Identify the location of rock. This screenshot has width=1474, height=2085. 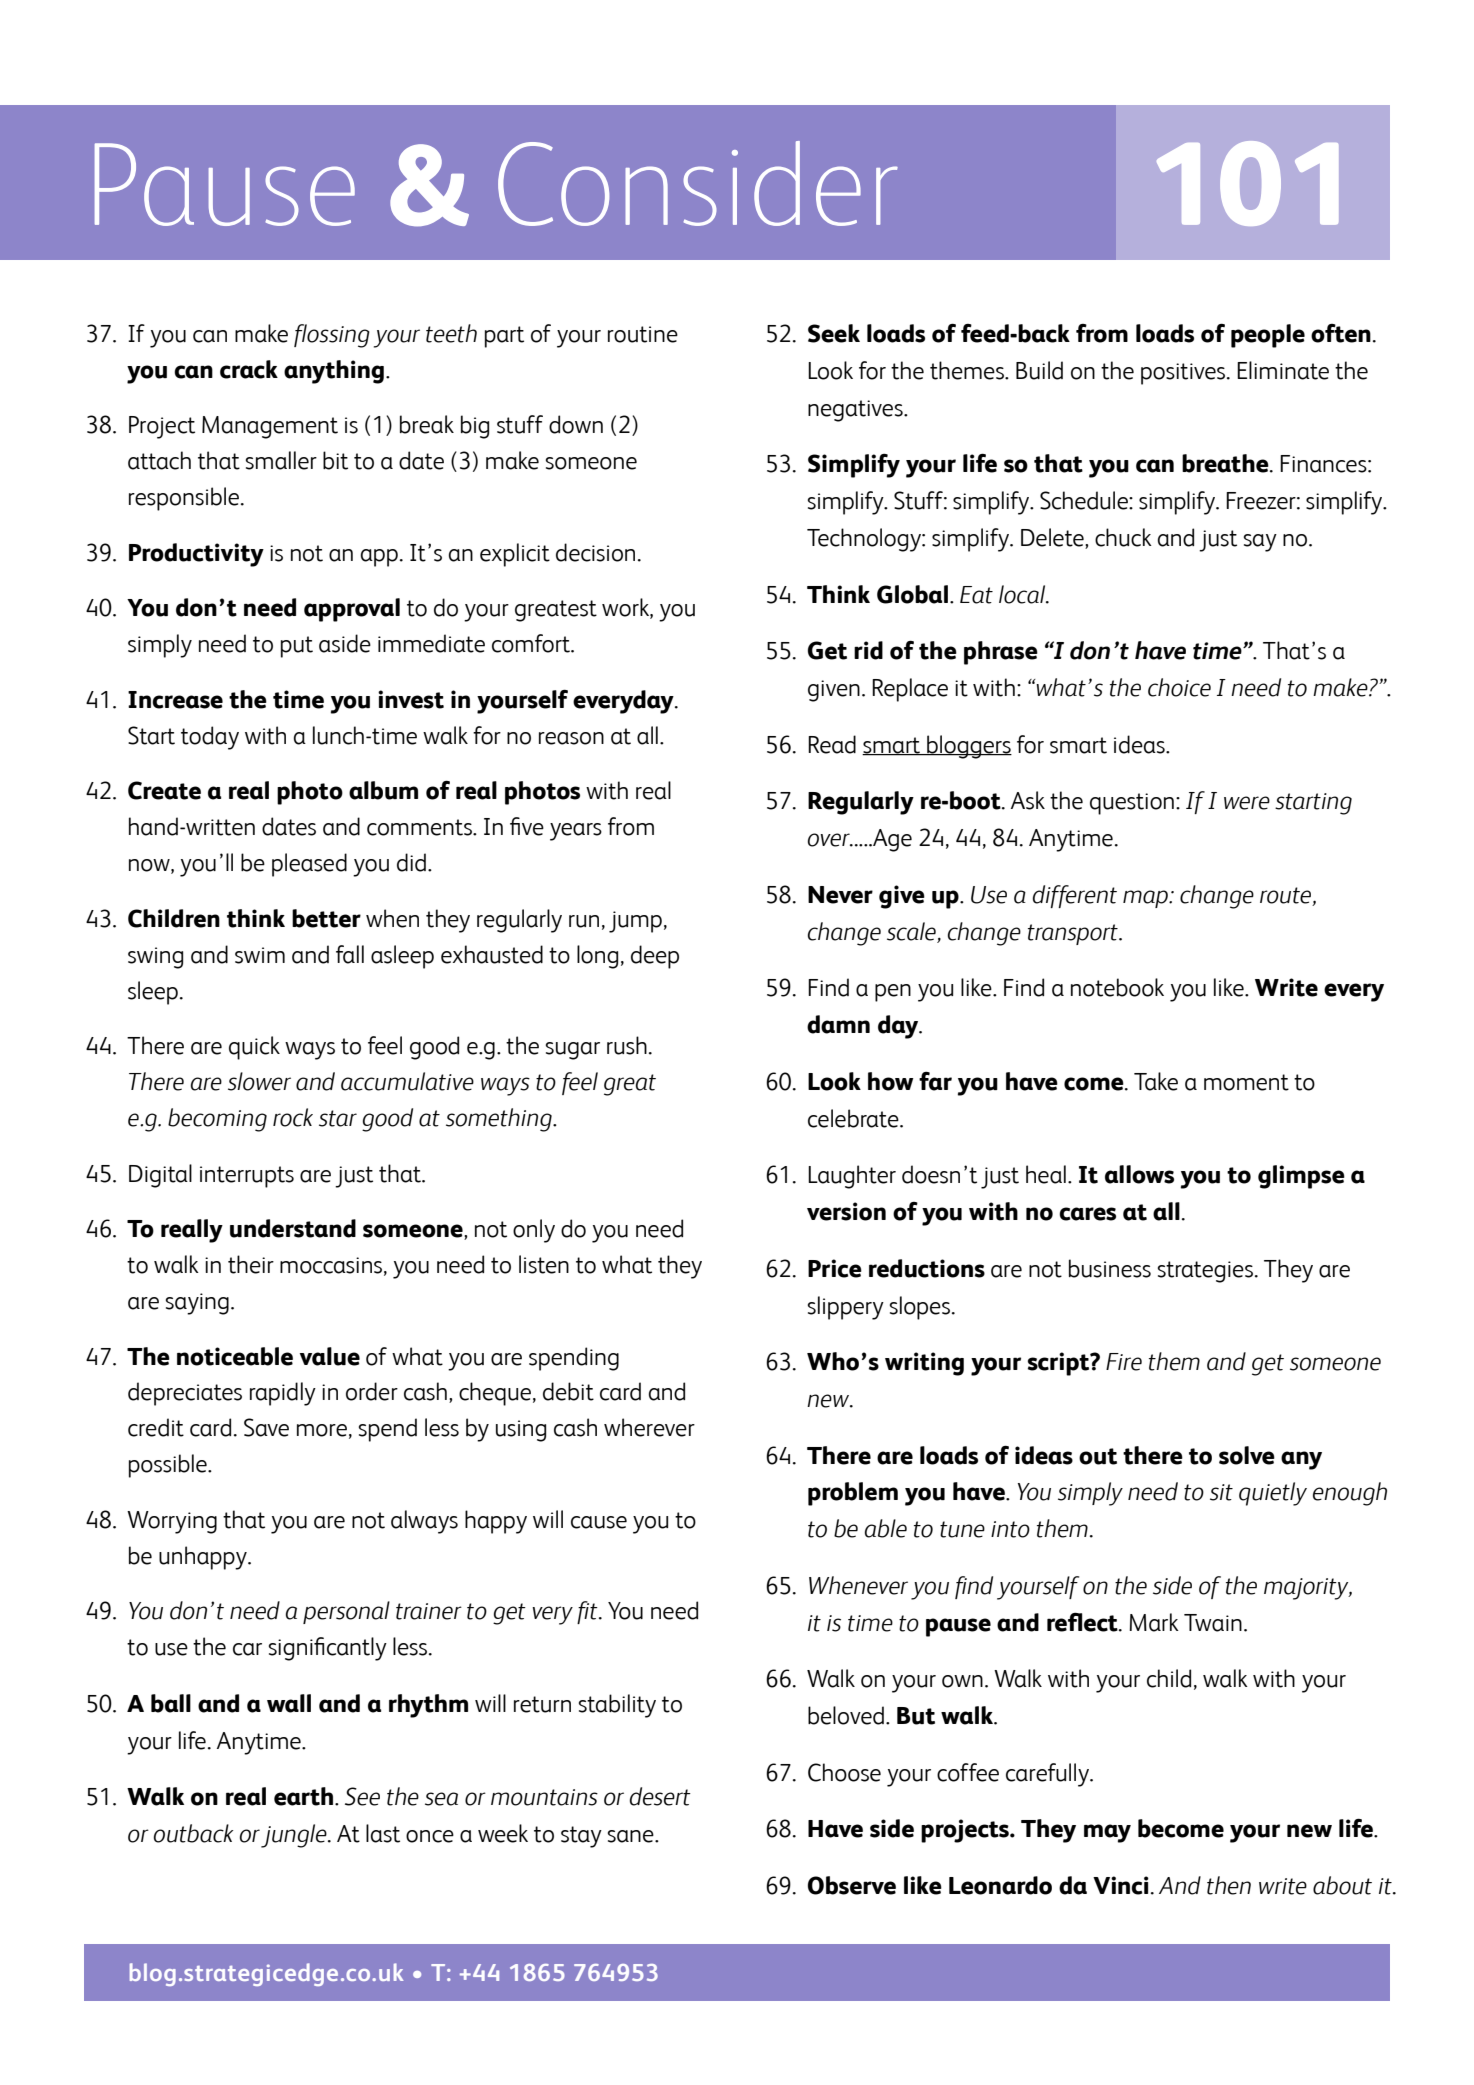
(293, 1117).
